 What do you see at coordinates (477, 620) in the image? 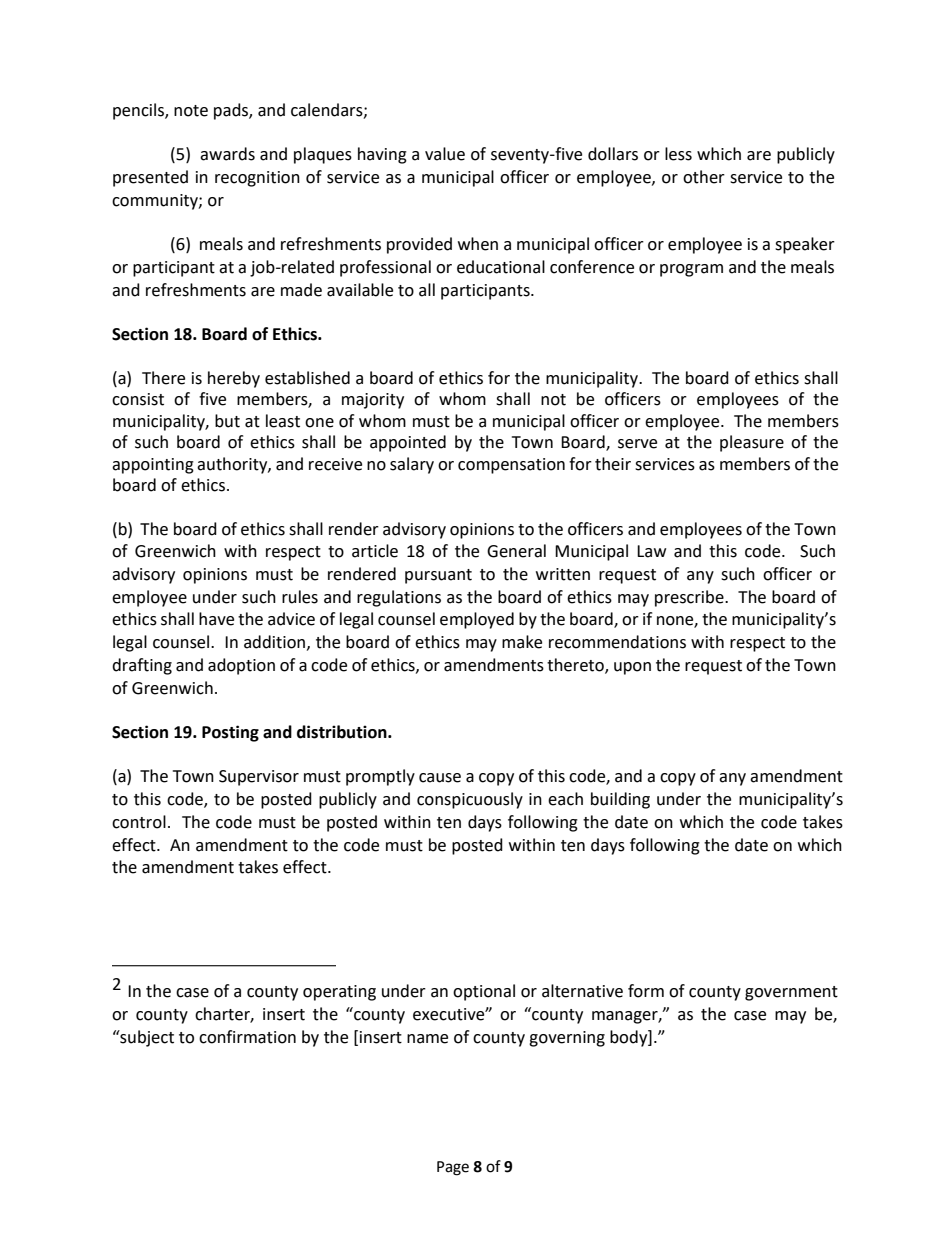
I see `employed` at bounding box center [477, 620].
